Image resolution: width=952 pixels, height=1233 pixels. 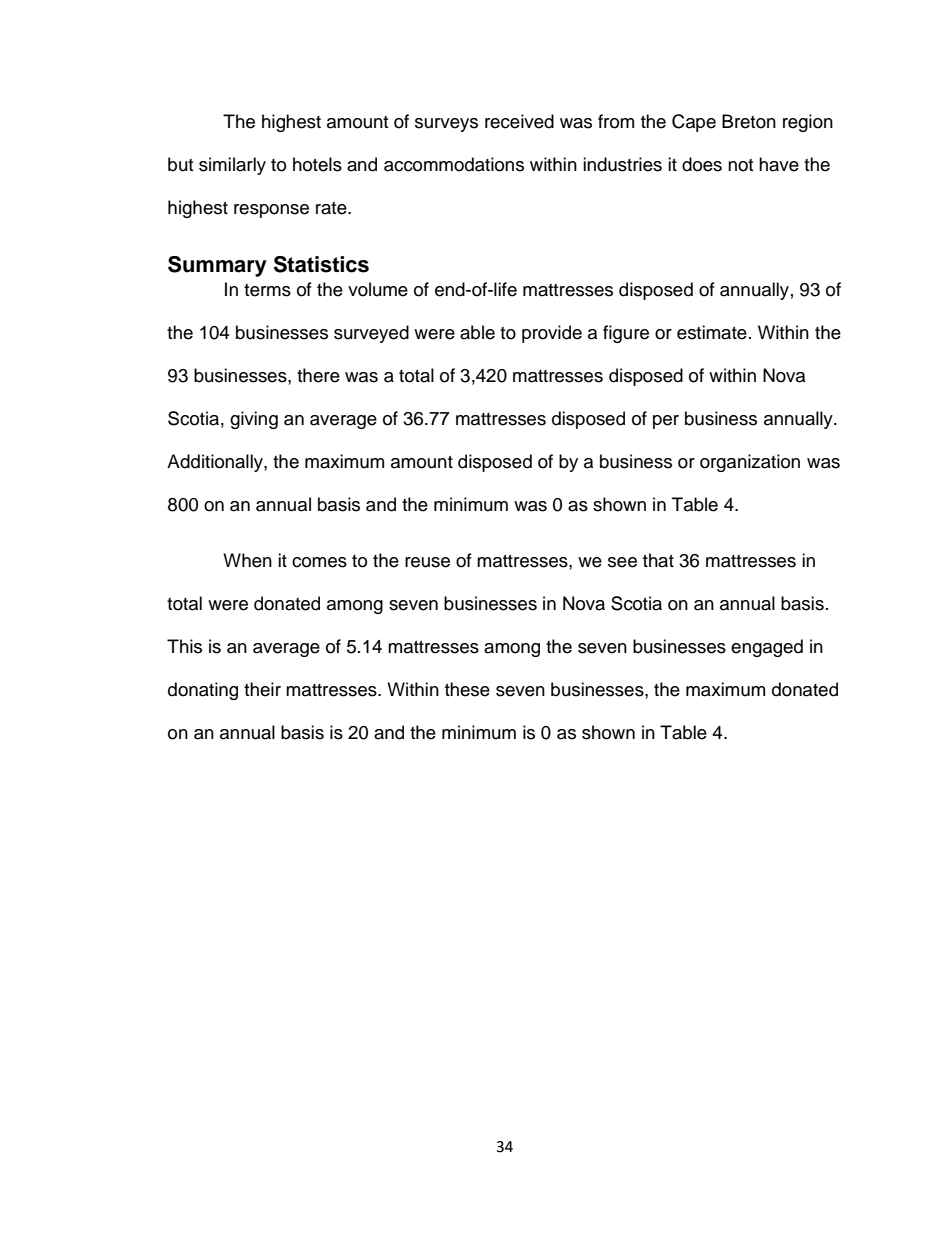 I want to click on reuse, so click(x=427, y=562).
